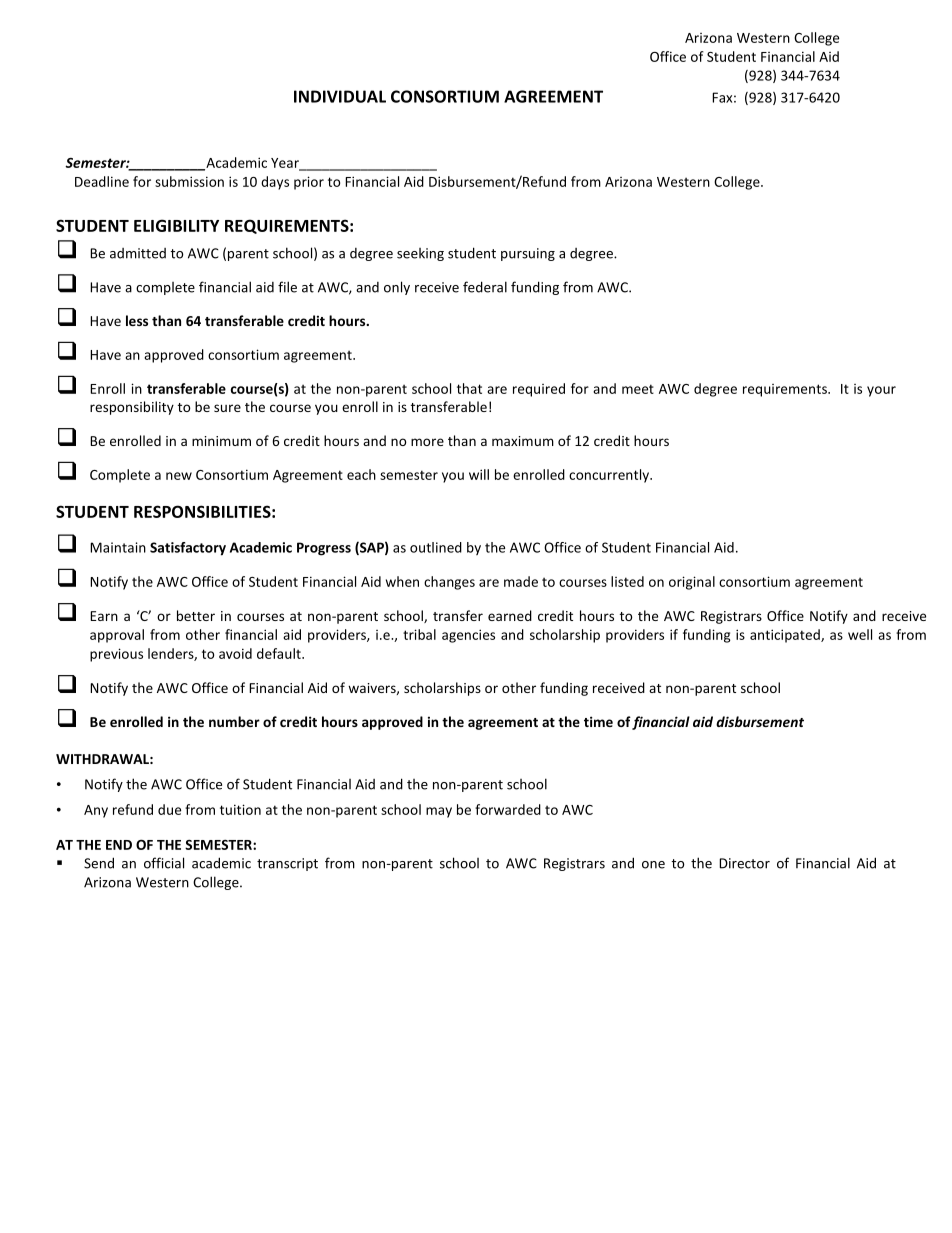  I want to click on INDIVIDUAL, so click(340, 96).
